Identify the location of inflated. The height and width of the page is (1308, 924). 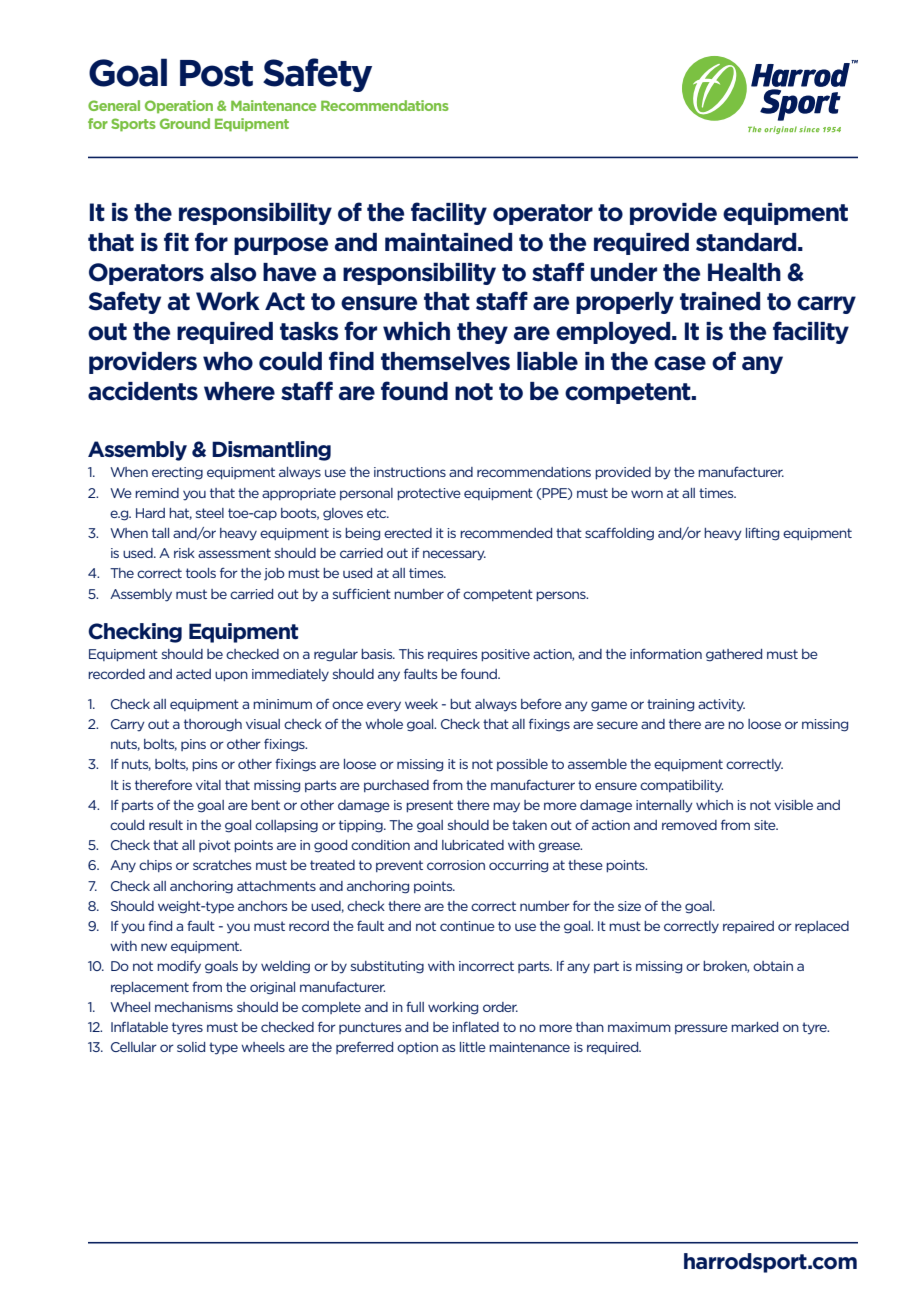
(476, 1026).
